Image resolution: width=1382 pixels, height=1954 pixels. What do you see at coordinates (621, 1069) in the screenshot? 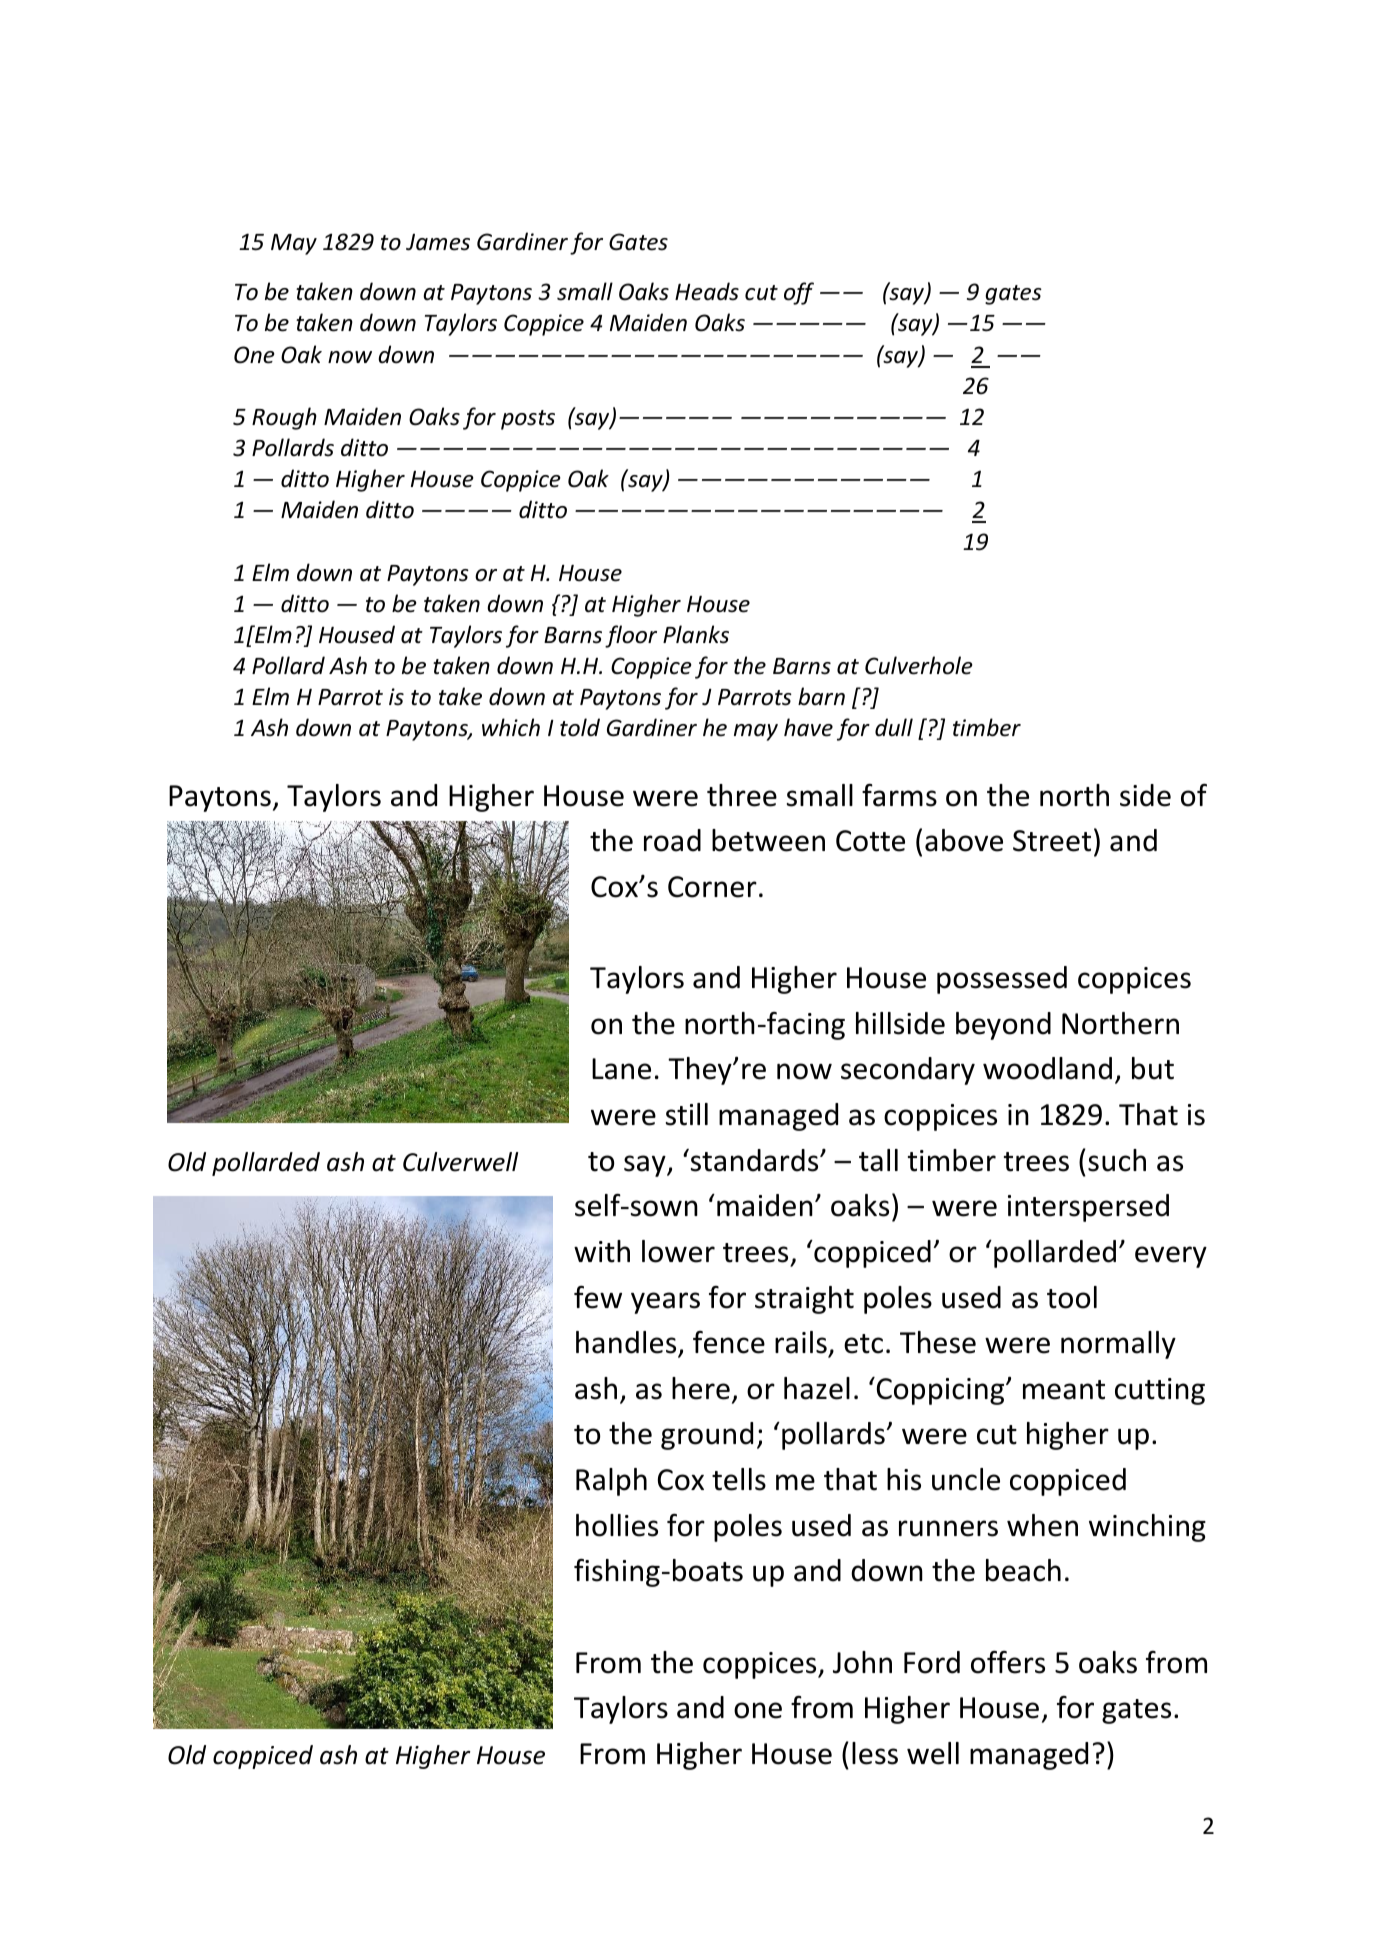
I see `Lane` at bounding box center [621, 1069].
